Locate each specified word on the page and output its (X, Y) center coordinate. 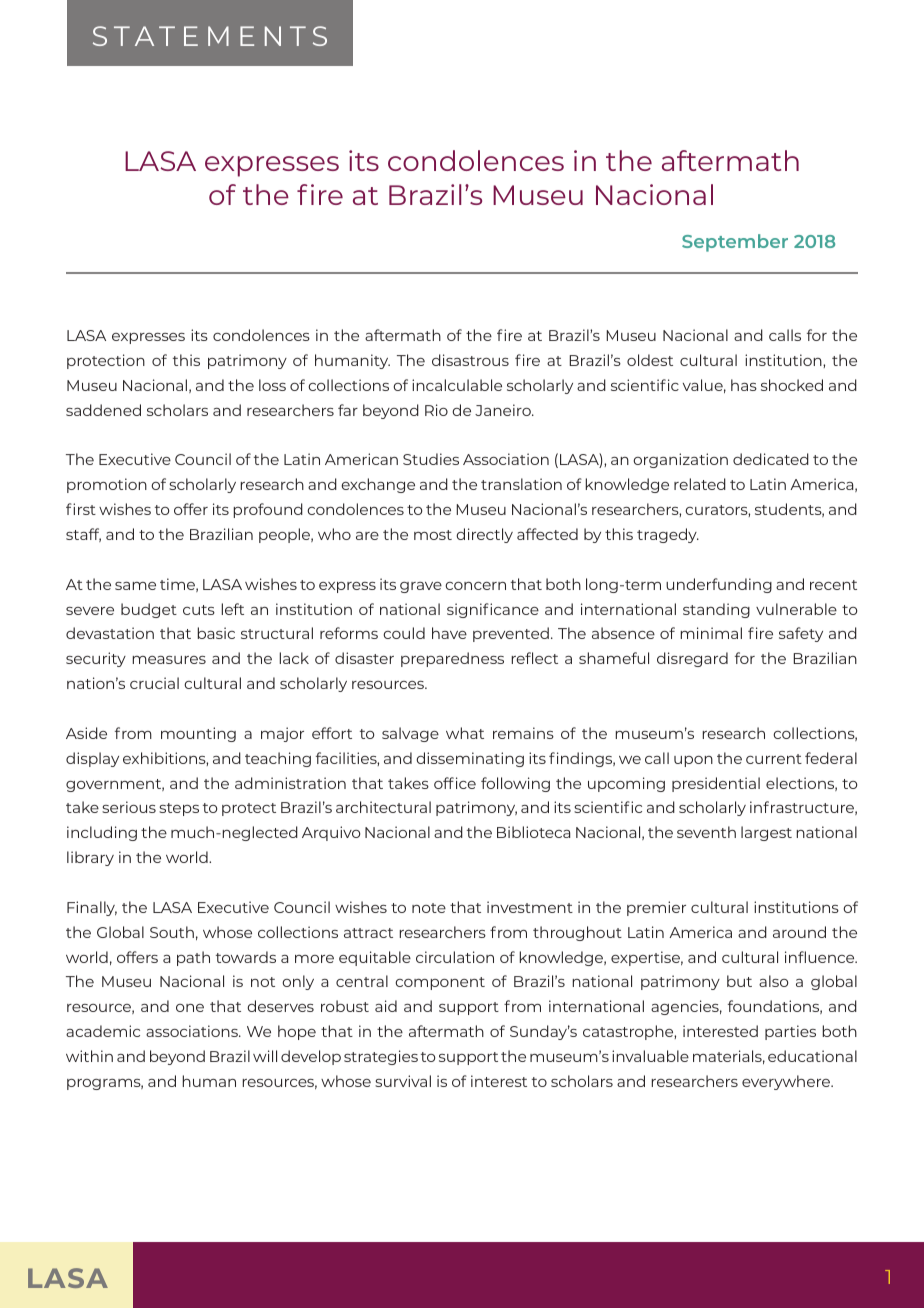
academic (103, 1031)
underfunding (719, 585)
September (735, 243)
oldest (650, 360)
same (135, 586)
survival (403, 1081)
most (433, 535)
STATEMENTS (210, 36)
